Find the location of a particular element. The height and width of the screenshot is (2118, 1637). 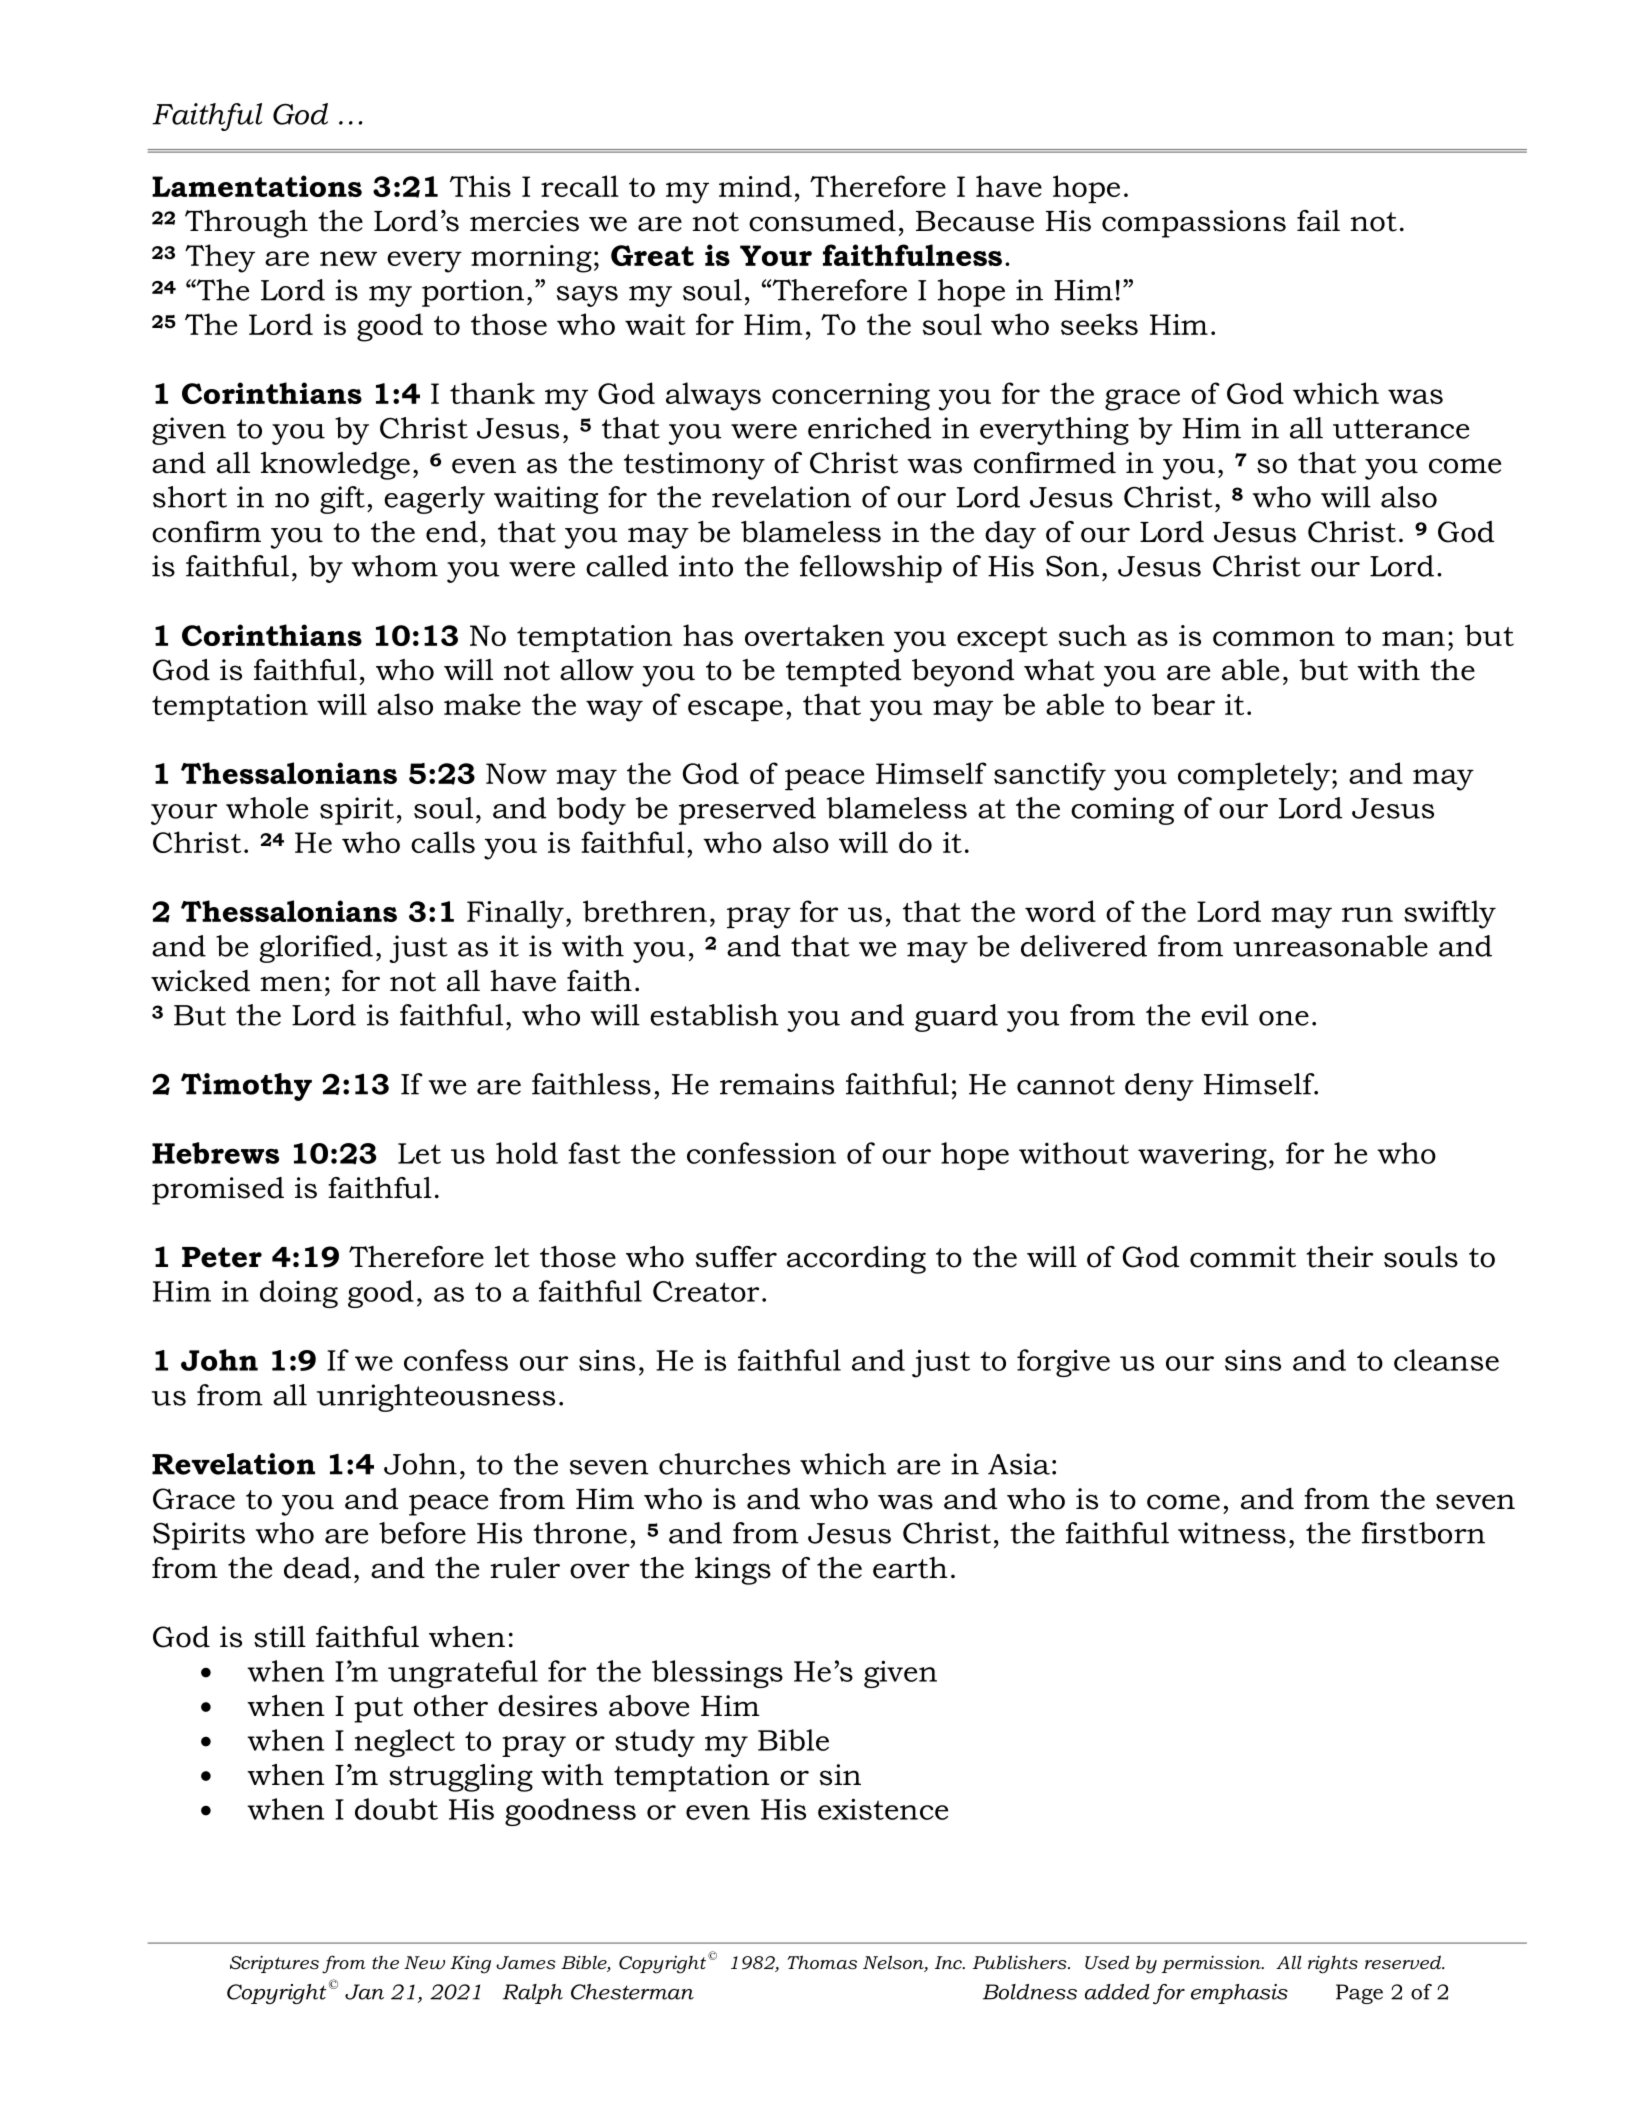

fail is located at coordinates (1318, 221).
